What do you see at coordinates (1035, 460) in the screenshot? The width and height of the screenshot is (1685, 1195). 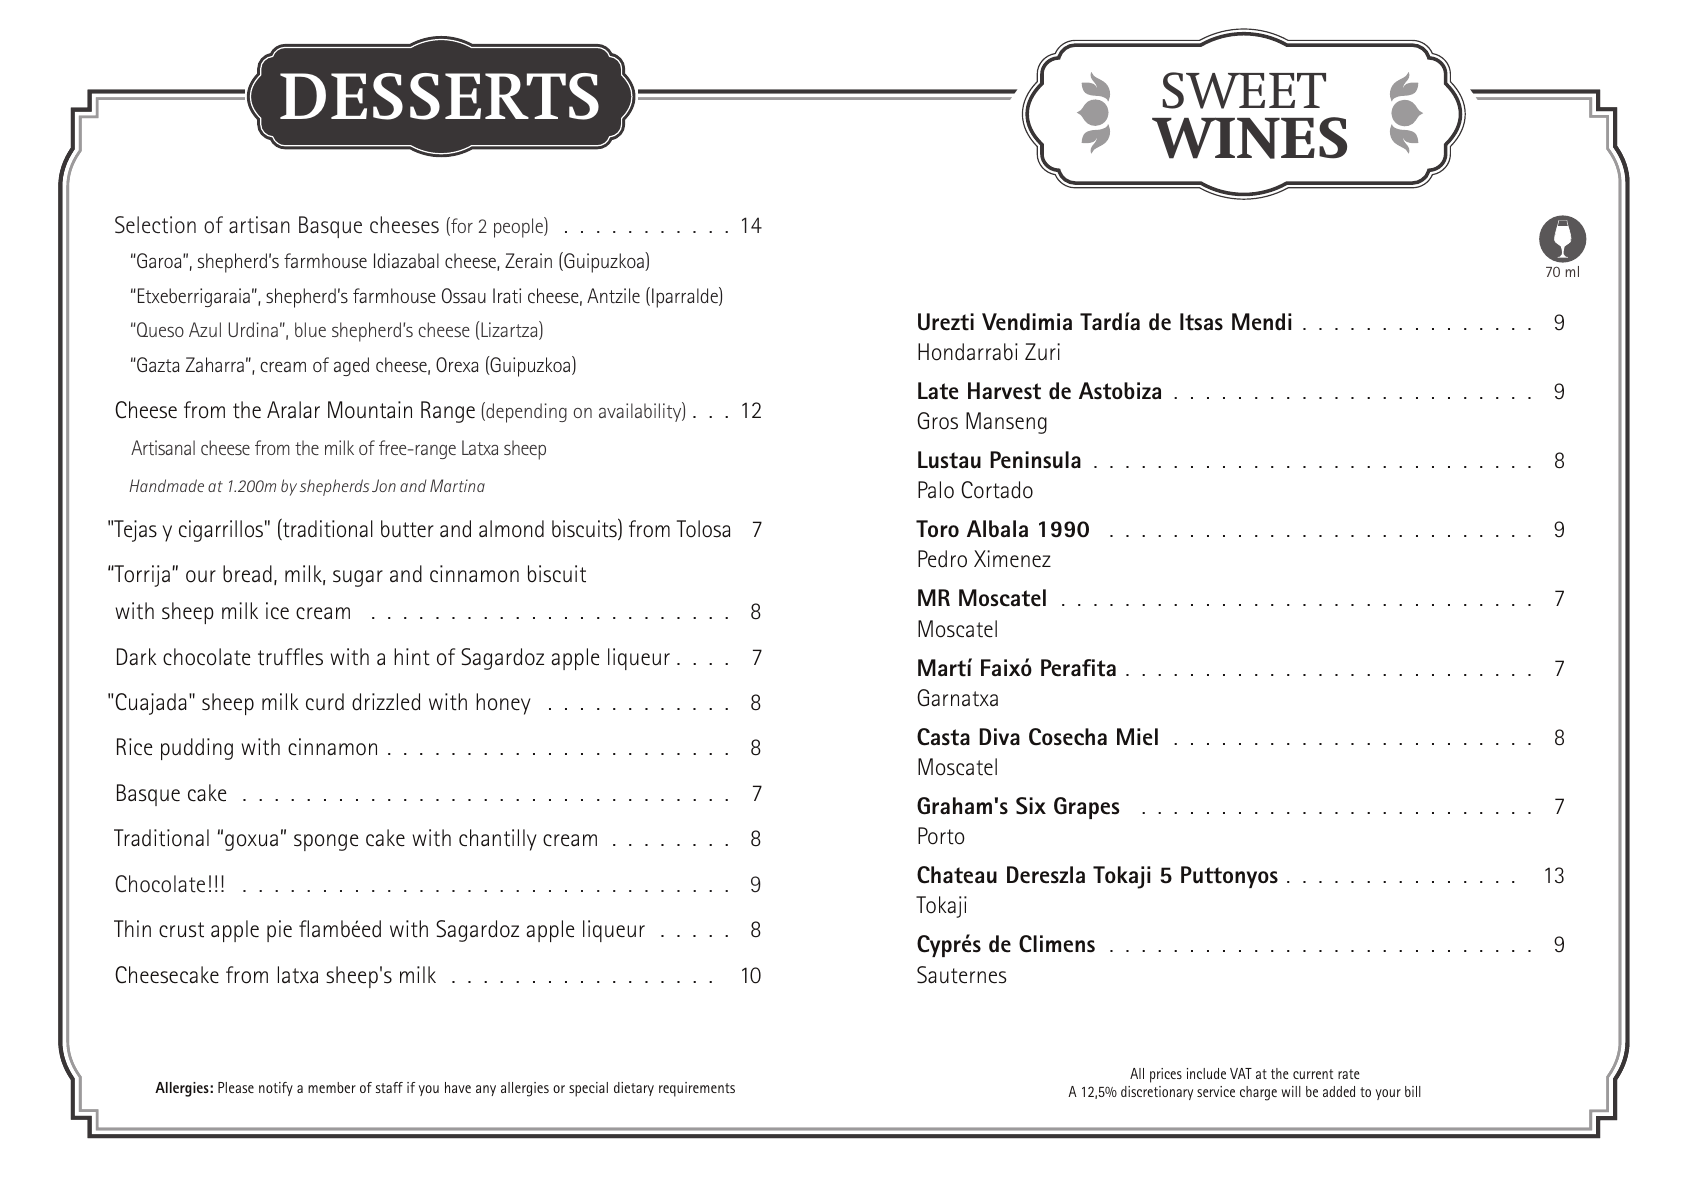 I see `Peninsula` at bounding box center [1035, 460].
